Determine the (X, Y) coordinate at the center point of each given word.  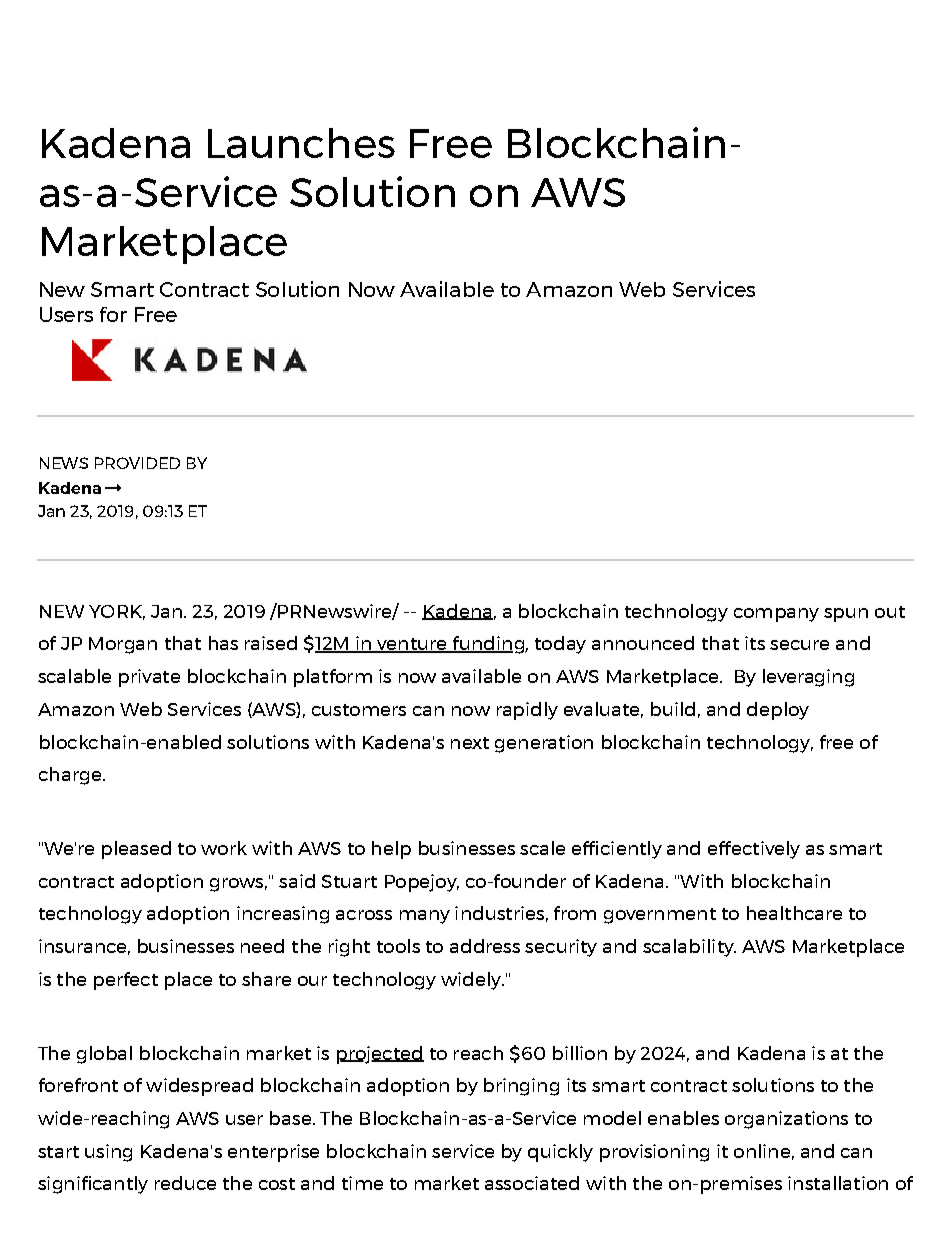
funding (488, 645)
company (776, 615)
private (149, 678)
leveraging (808, 678)
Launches (301, 143)
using (108, 1153)
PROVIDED (137, 463)
